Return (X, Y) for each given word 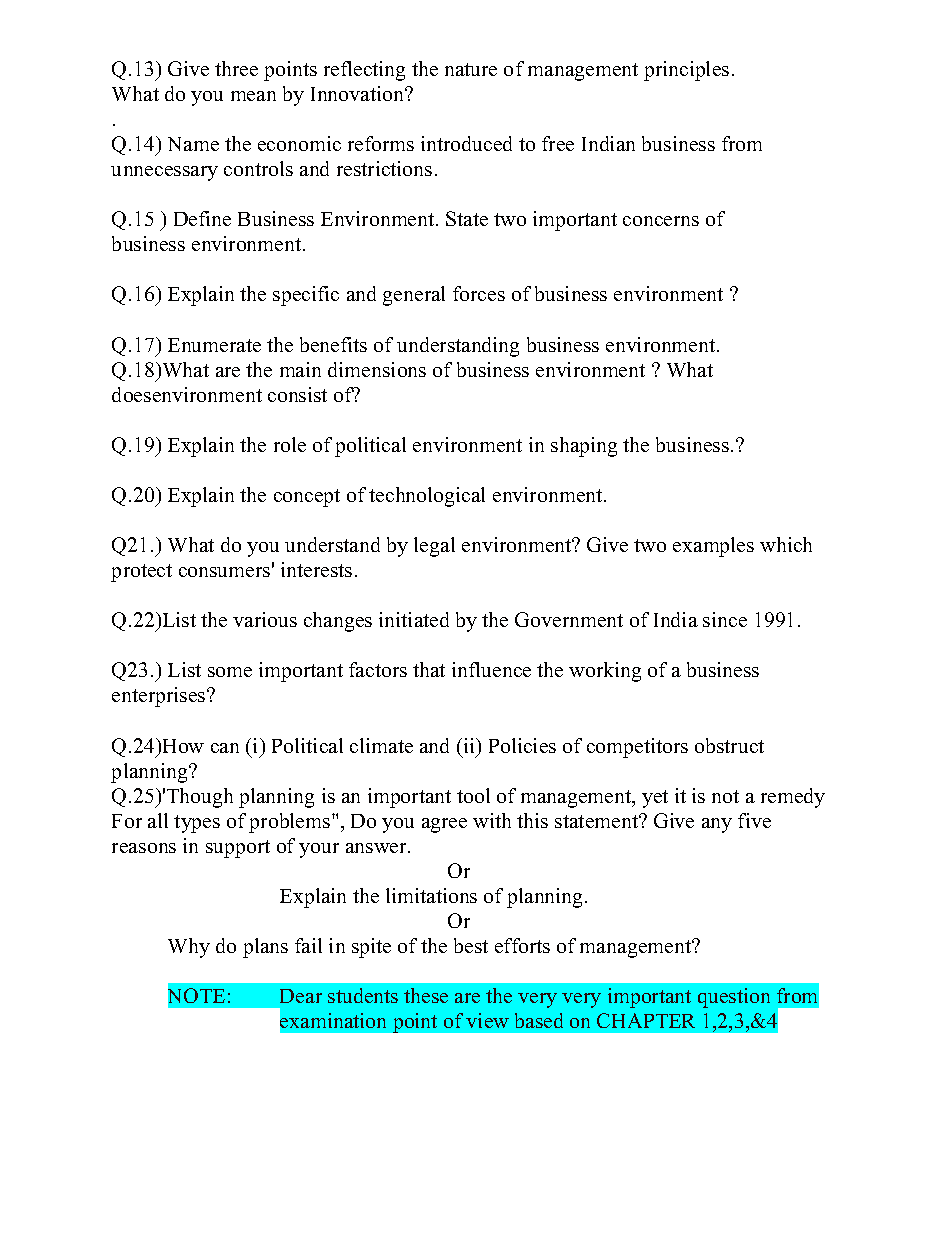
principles (686, 71)
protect (141, 573)
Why (189, 948)
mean (253, 96)
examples (713, 547)
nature (471, 69)
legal (434, 547)
